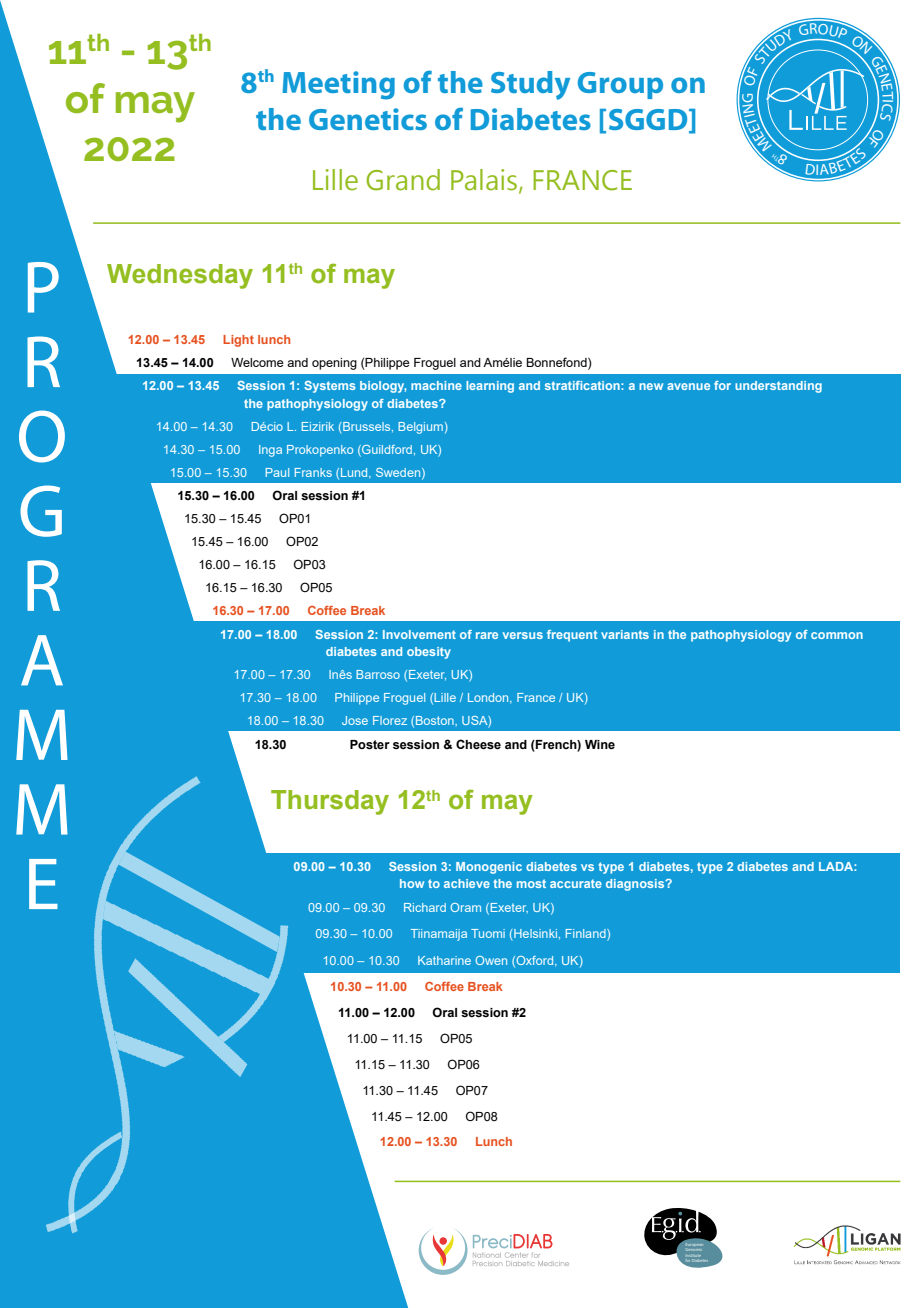 The image size is (924, 1308). What do you see at coordinates (42, 585) in the document?
I see `PROGRAMME` at bounding box center [42, 585].
